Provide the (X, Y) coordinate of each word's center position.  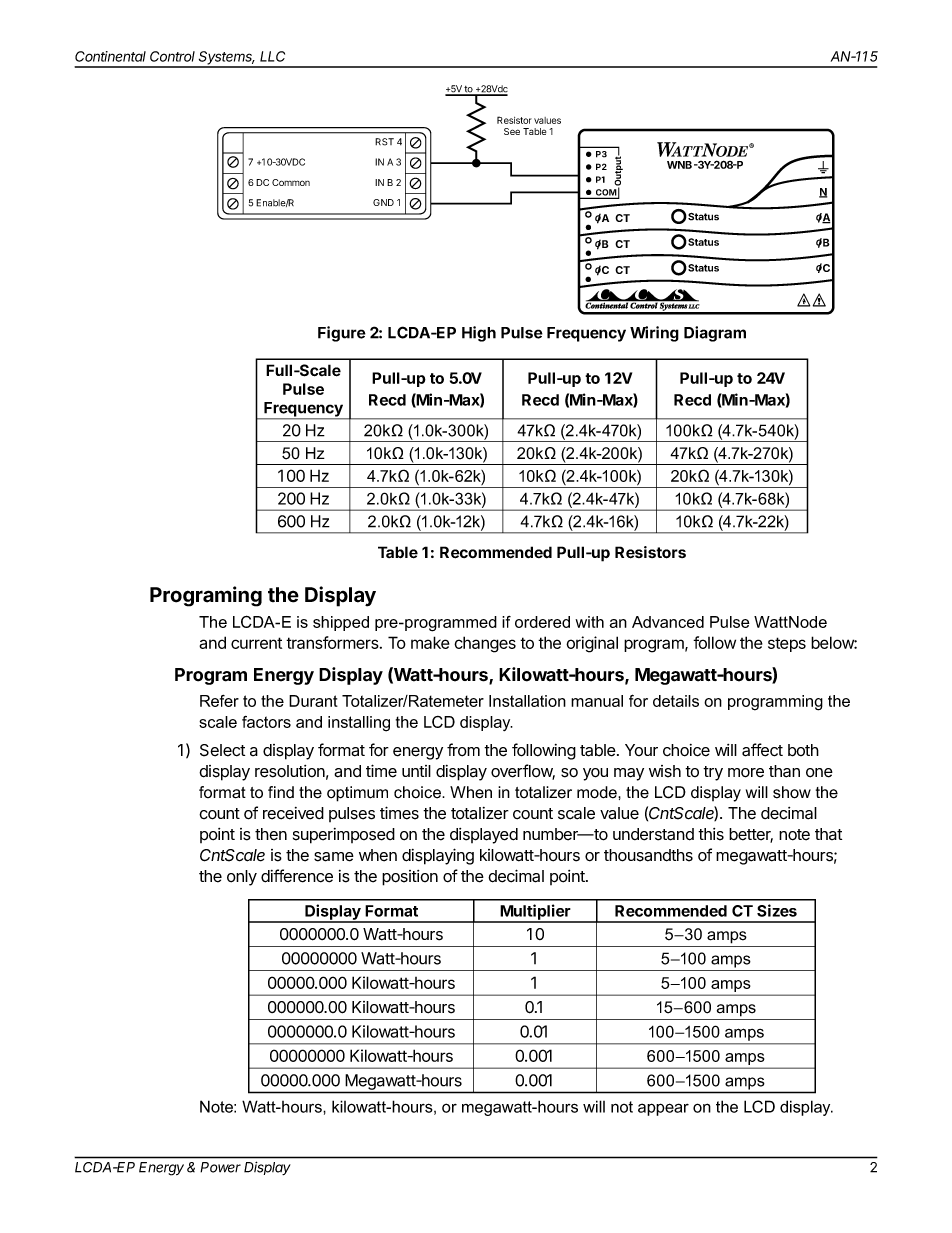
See (512, 131)
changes (485, 644)
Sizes (777, 910)
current (256, 643)
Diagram (715, 334)
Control (172, 56)
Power (220, 1167)
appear (663, 1109)
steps (787, 644)
